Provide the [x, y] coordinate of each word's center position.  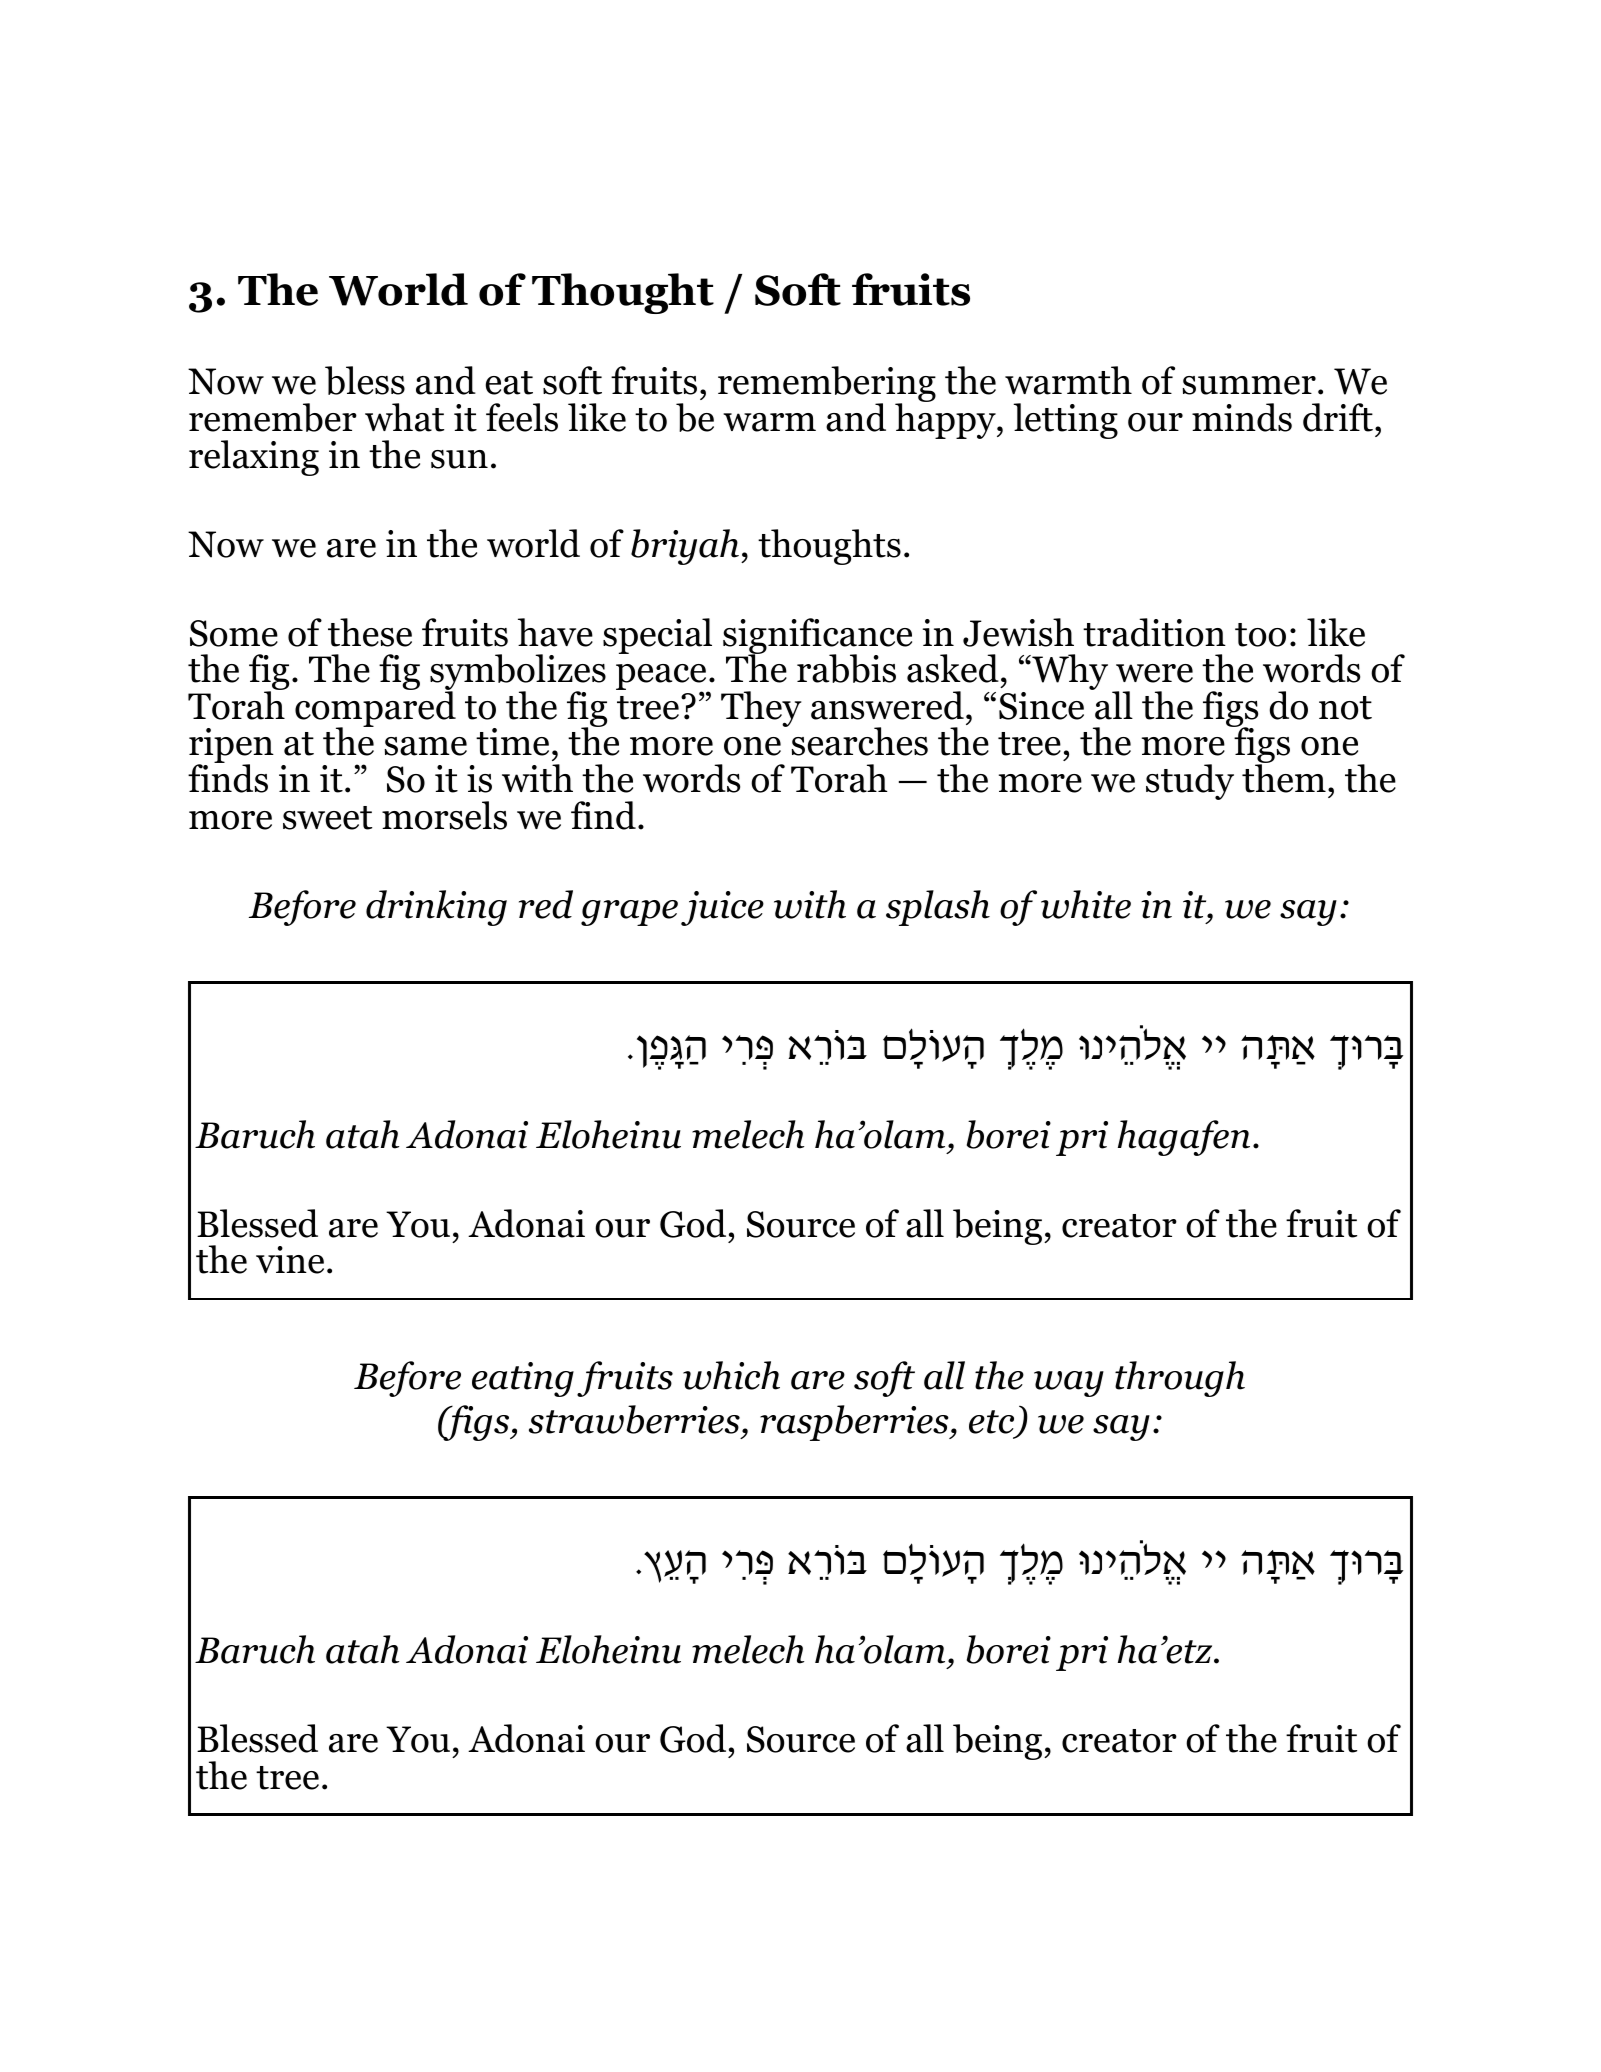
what [404, 417]
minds [1242, 417]
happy [946, 420]
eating [523, 1379]
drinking [436, 908]
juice [722, 908]
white [1086, 904]
